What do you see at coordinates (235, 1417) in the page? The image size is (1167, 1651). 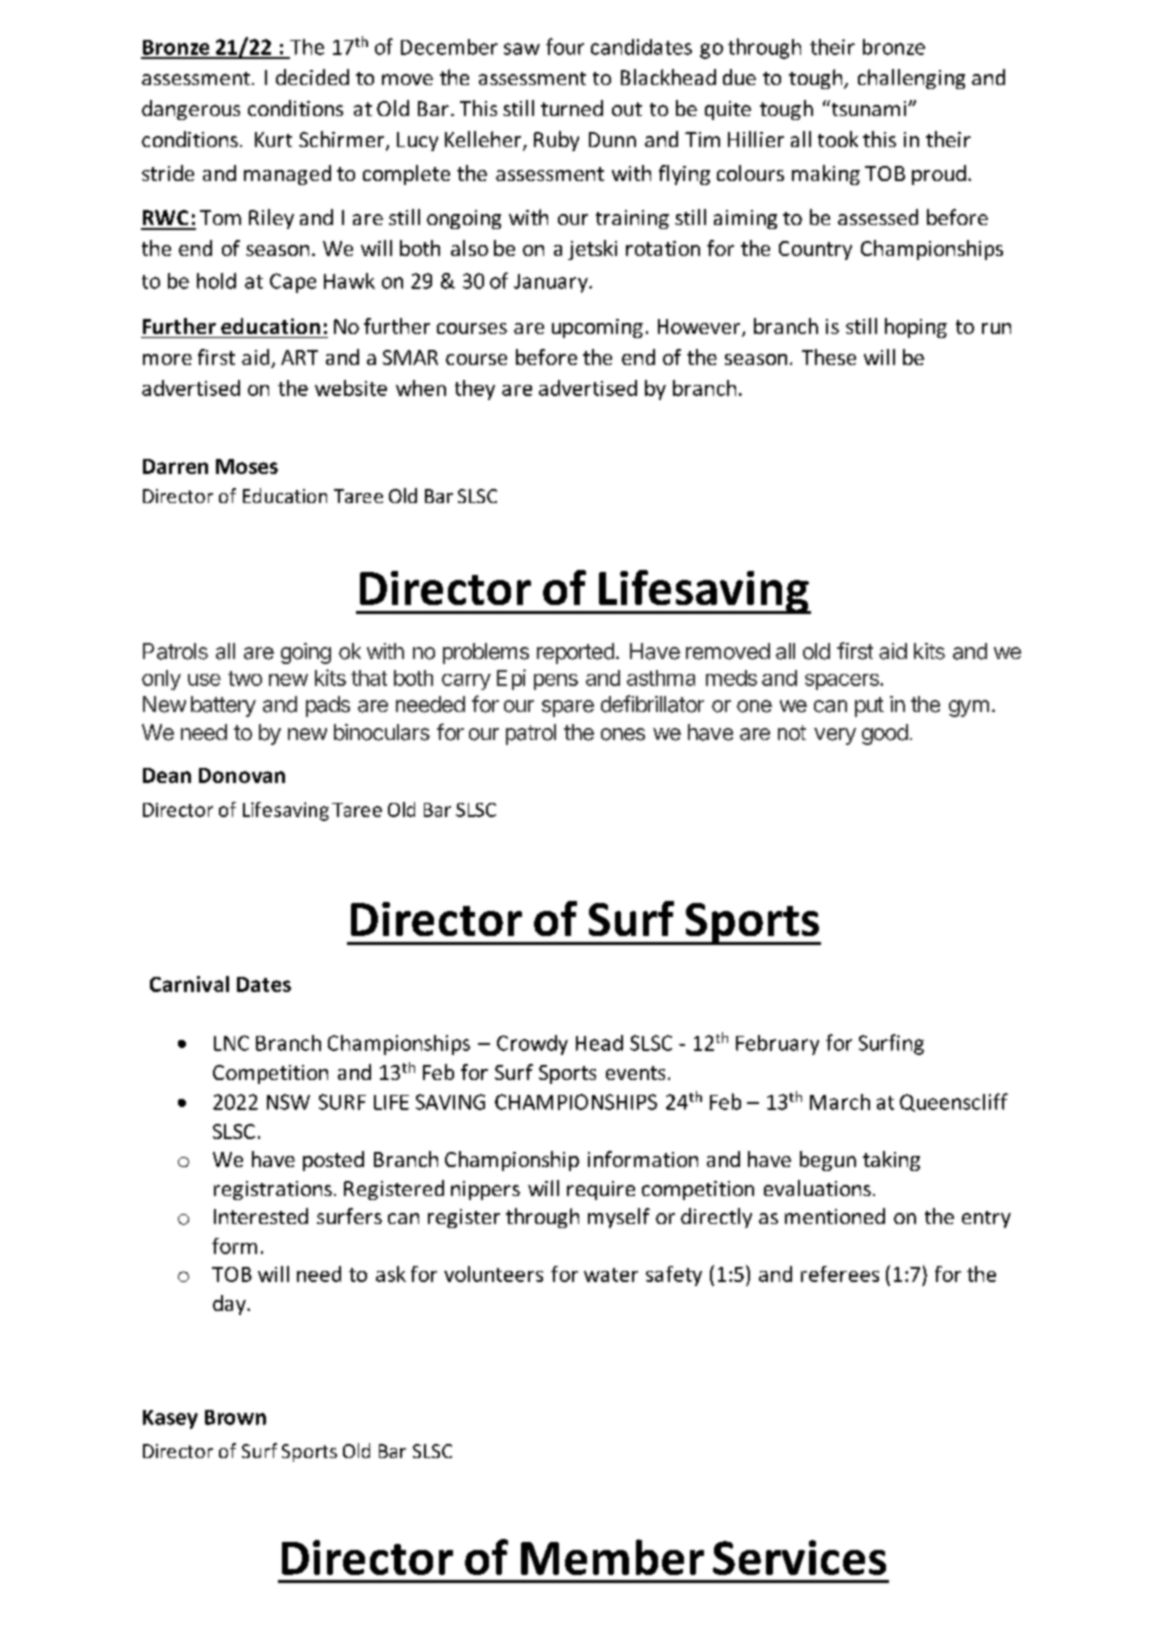 I see `Brown` at bounding box center [235, 1417].
